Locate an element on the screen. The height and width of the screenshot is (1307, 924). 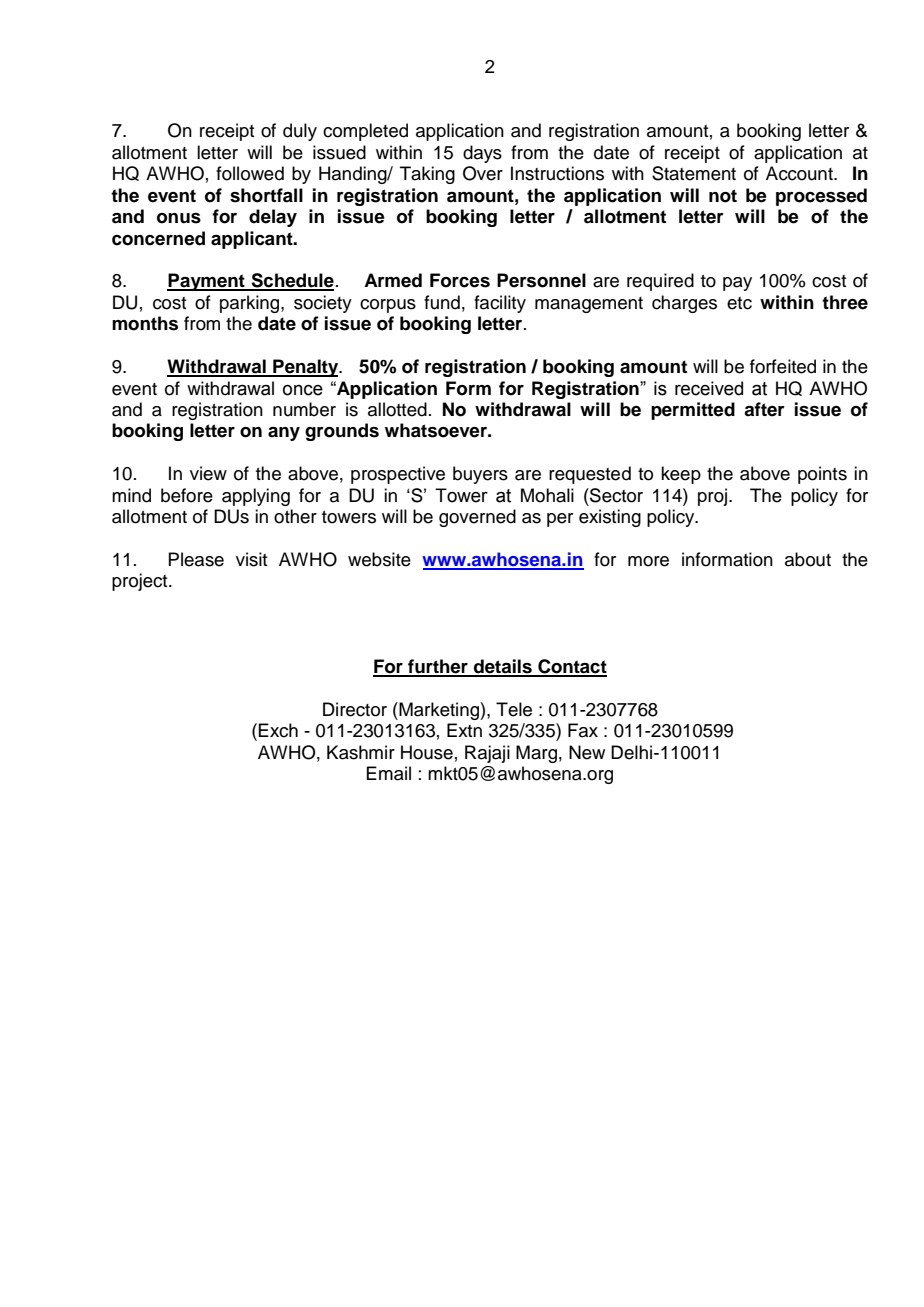
view is located at coordinates (208, 473).
